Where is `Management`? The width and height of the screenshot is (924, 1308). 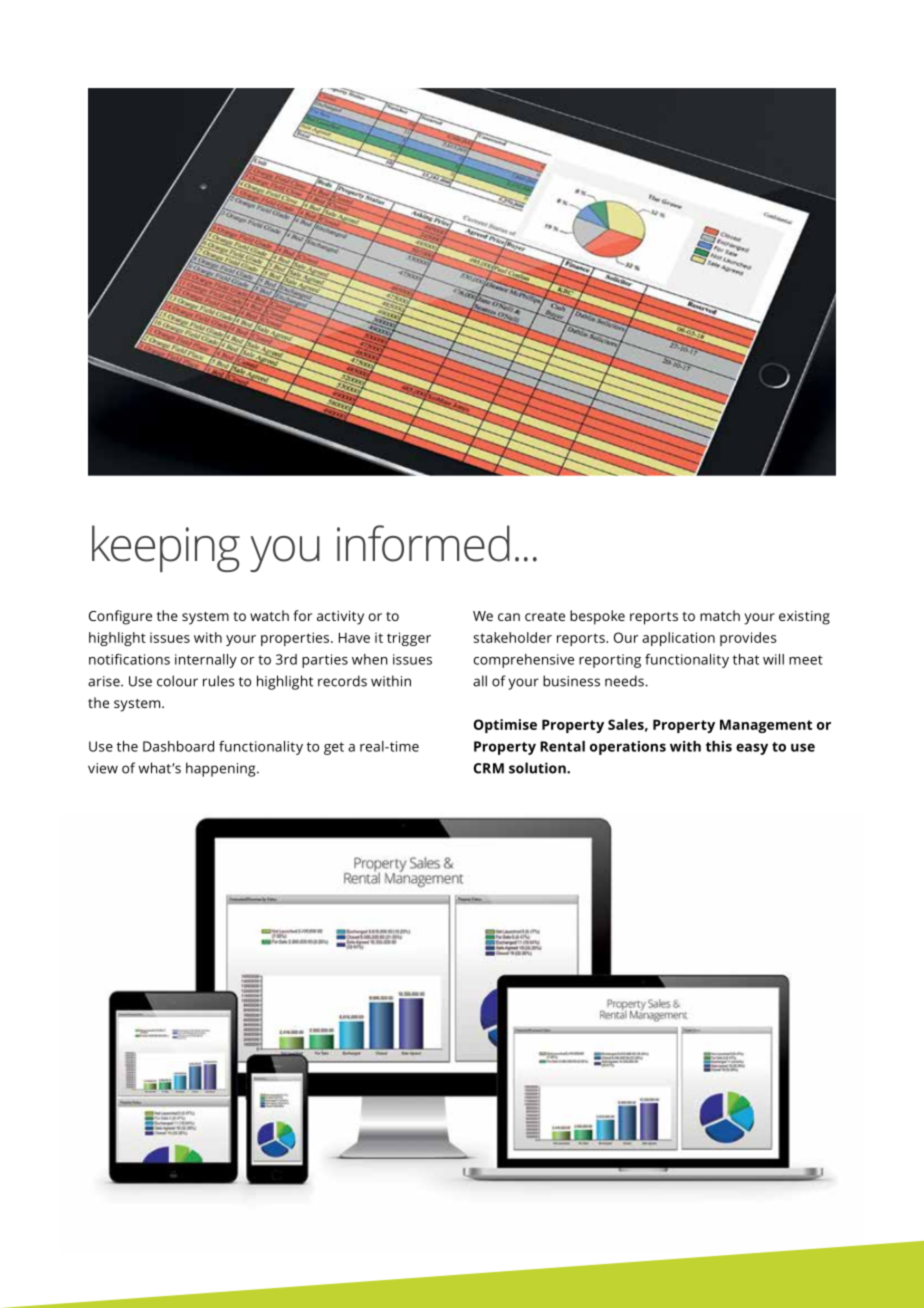
Management is located at coordinates (766, 726).
